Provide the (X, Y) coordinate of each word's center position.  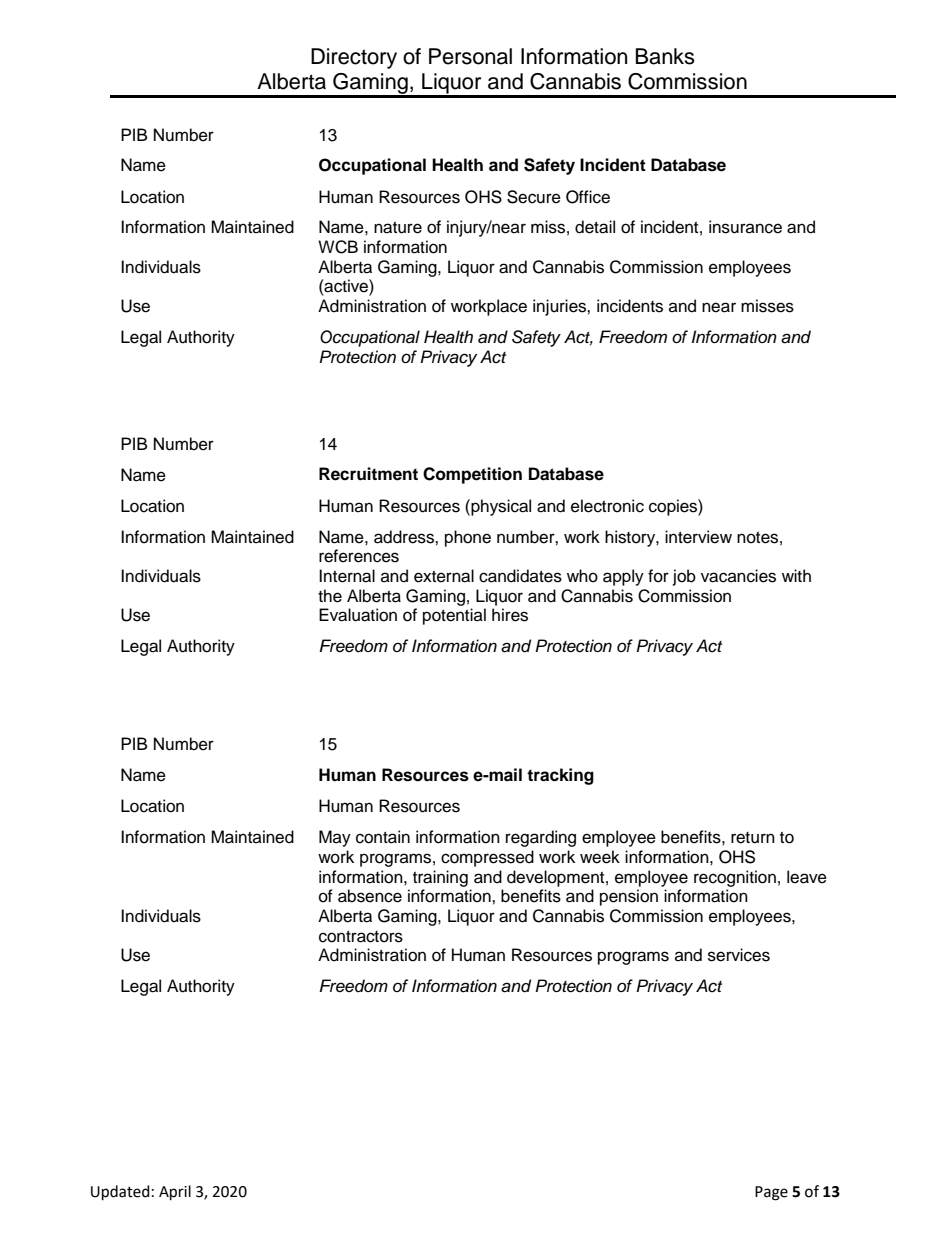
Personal (470, 56)
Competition (472, 475)
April (175, 1193)
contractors (361, 937)
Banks (665, 56)
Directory (354, 58)
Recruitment (368, 474)
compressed (487, 858)
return (753, 838)
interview (698, 537)
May (335, 838)
